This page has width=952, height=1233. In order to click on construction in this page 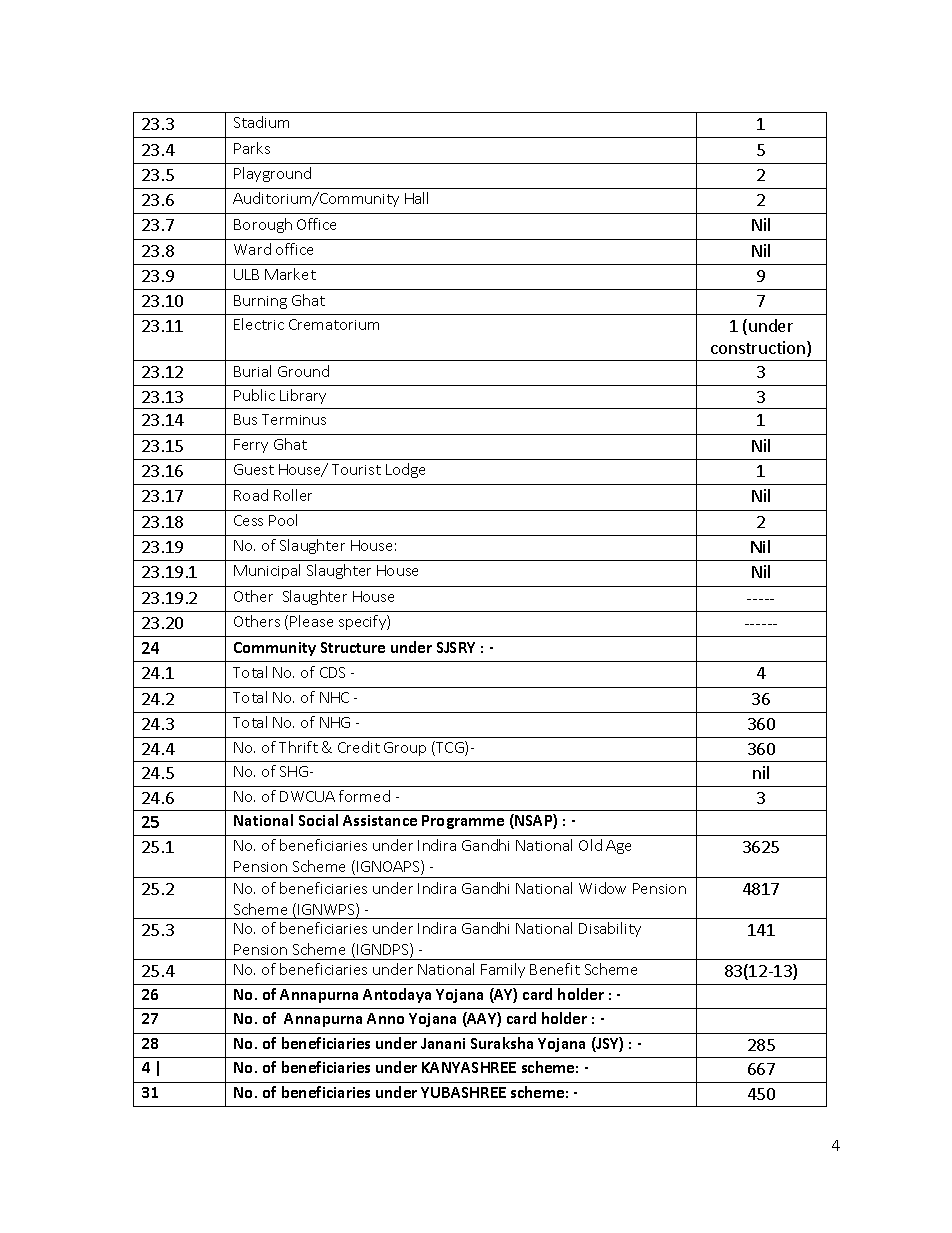, I will do `click(758, 347)`.
